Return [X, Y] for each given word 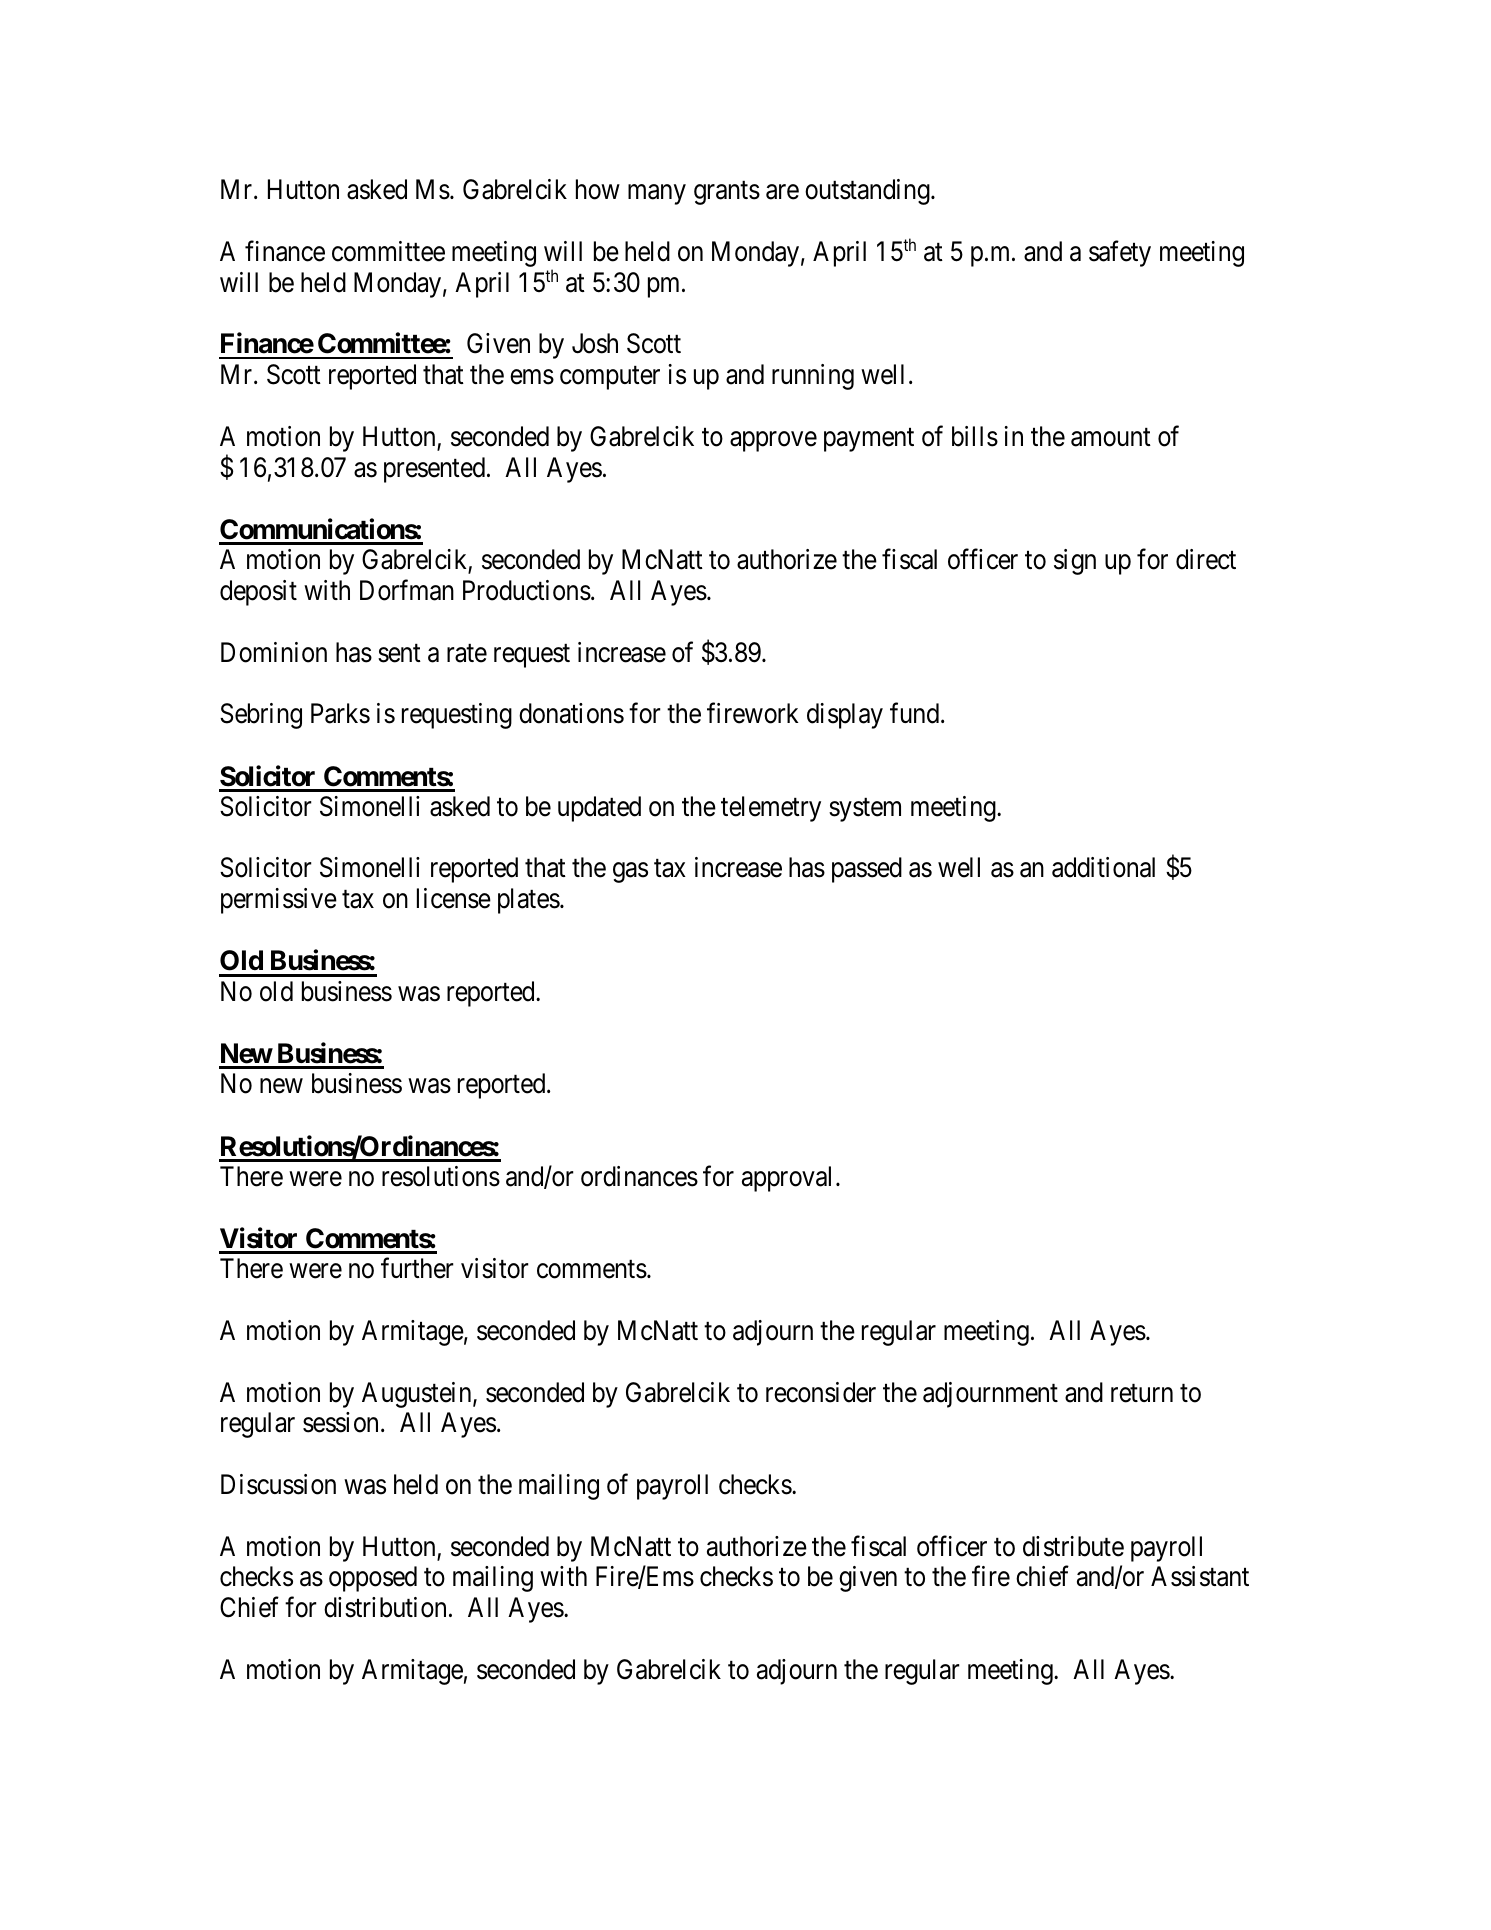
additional [1103, 867]
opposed [373, 1579]
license [454, 898]
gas [630, 873]
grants [727, 193]
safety [1120, 254]
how [598, 189]
